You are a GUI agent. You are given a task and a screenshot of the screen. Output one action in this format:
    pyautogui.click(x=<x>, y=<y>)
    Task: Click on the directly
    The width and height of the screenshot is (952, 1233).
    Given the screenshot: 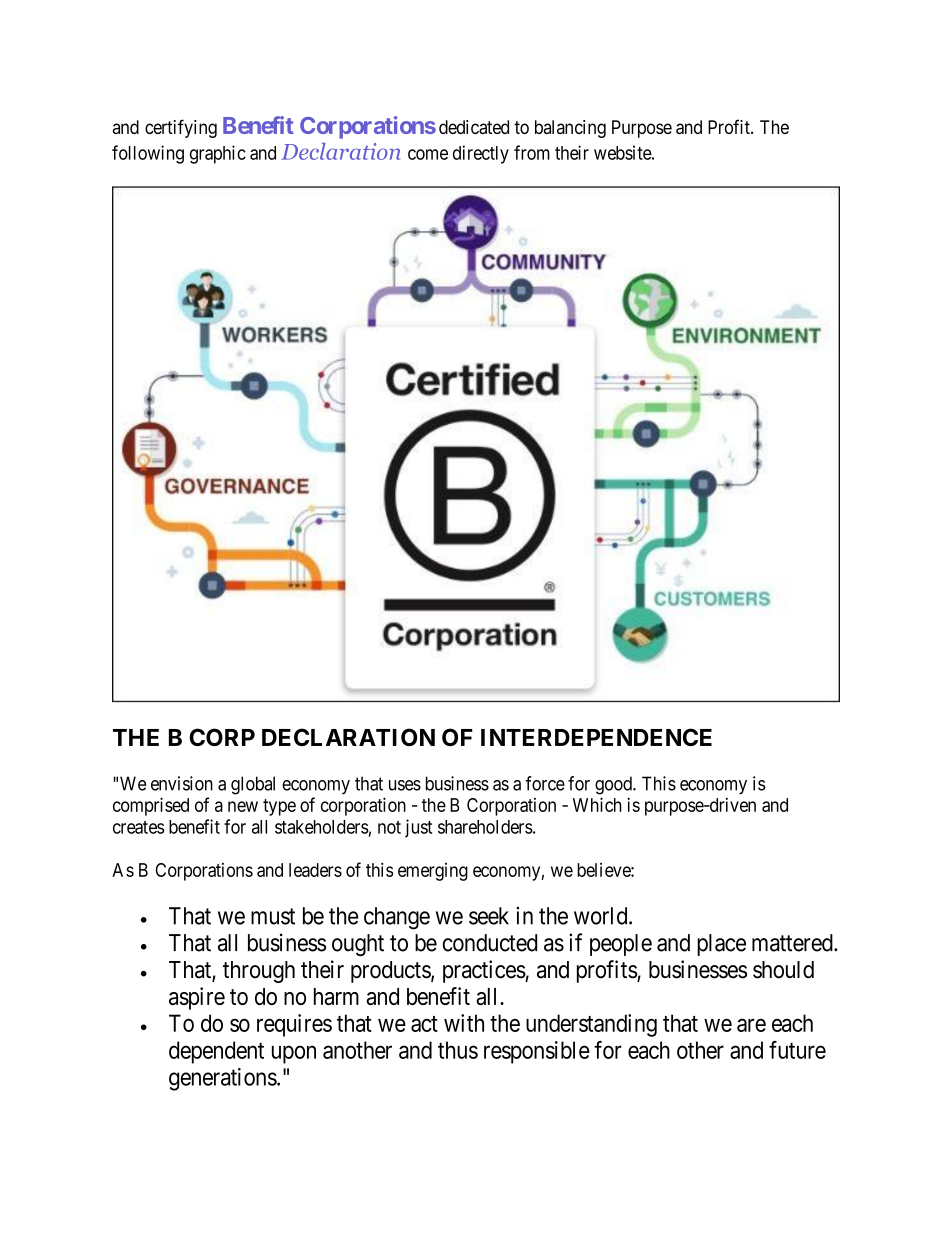 What is the action you would take?
    pyautogui.click(x=481, y=154)
